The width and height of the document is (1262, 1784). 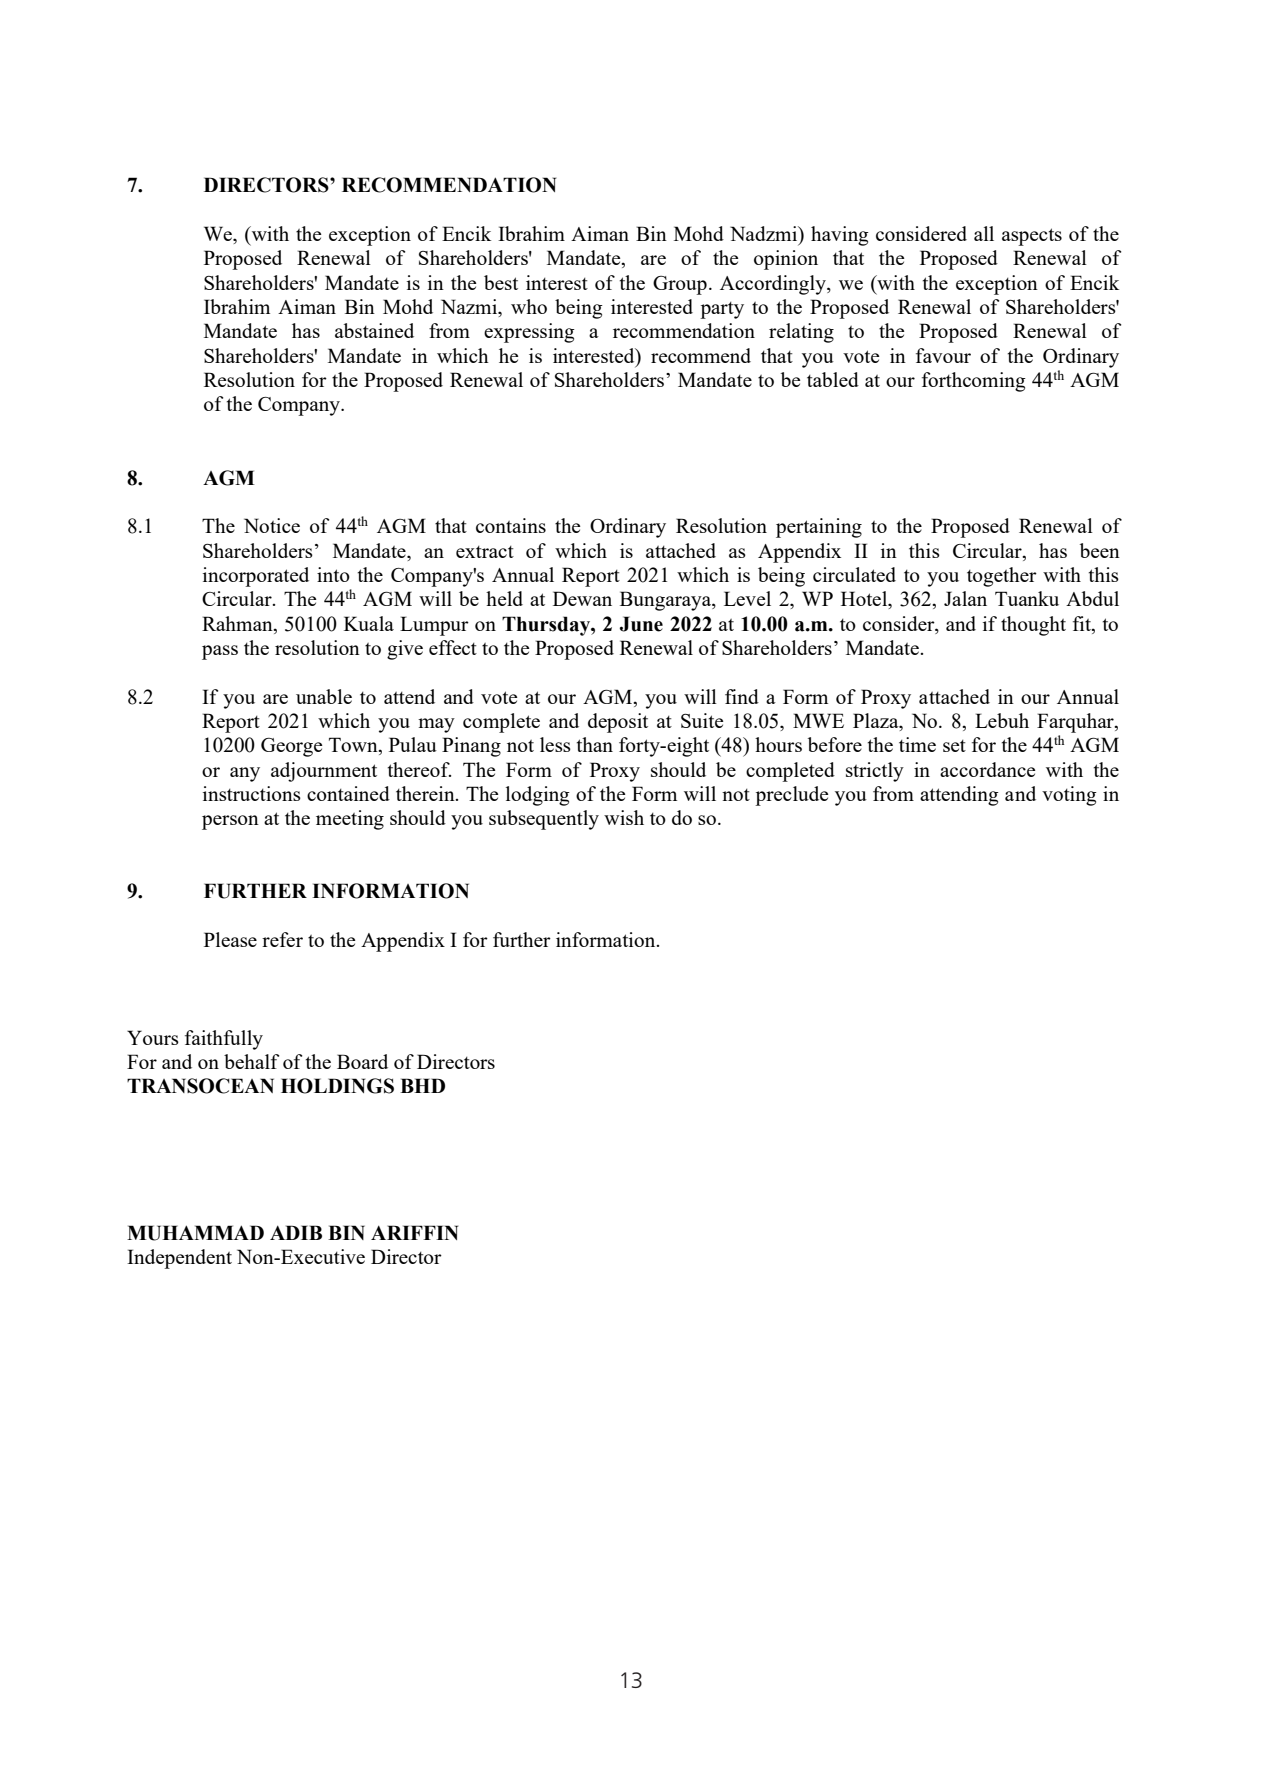 I want to click on together, so click(x=1002, y=577).
